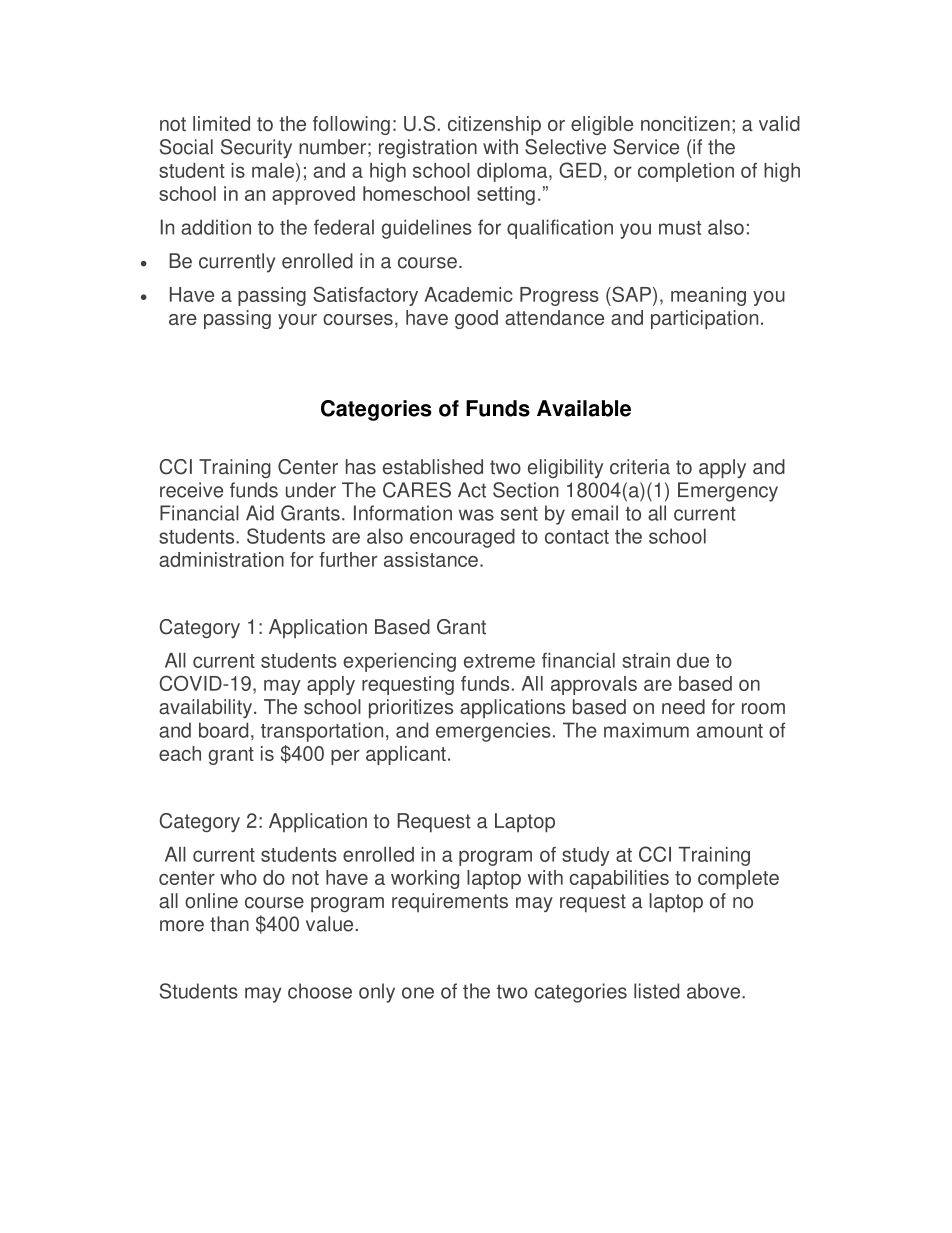  Describe the element at coordinates (462, 538) in the screenshot. I see `encouraged` at that location.
